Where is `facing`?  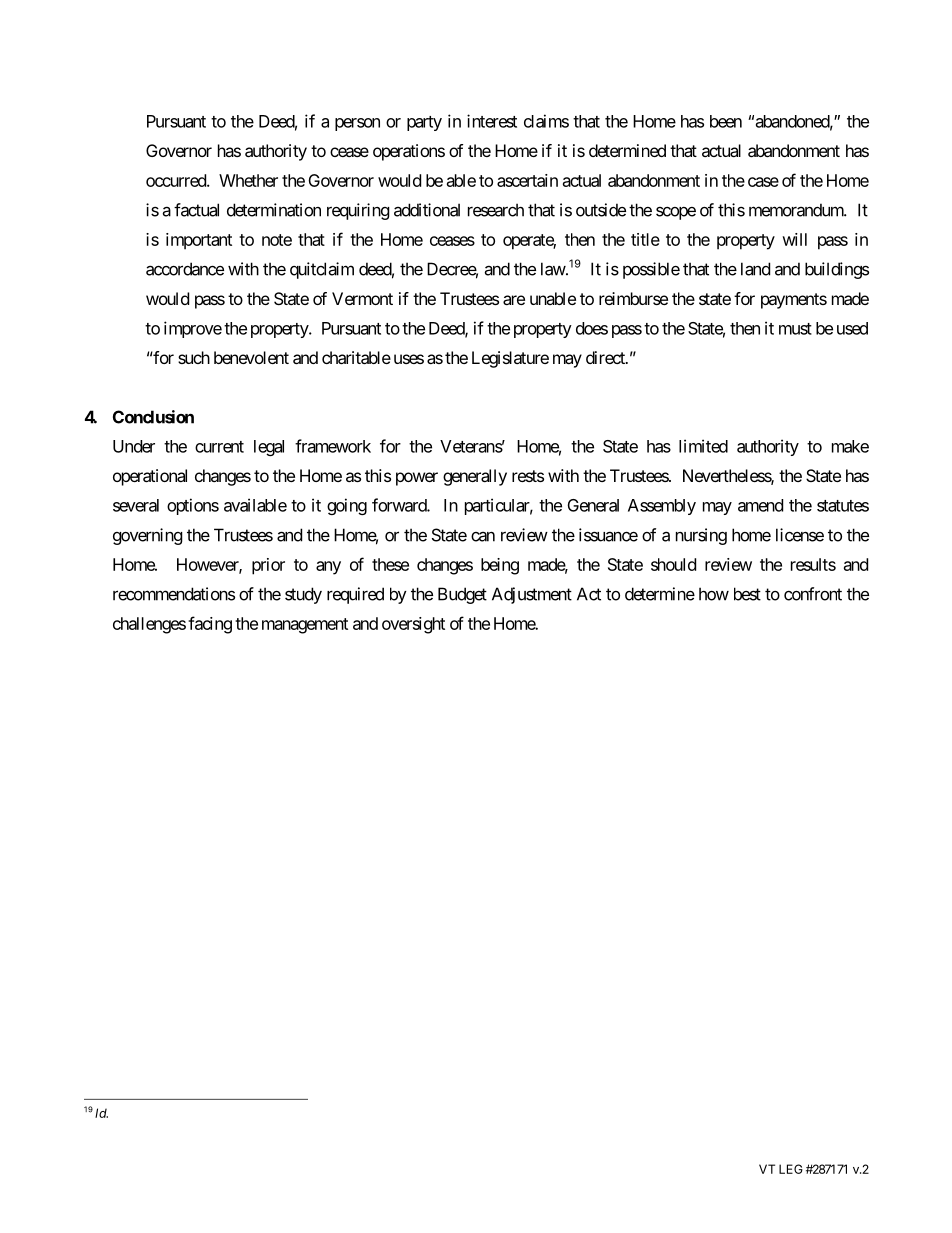 facing is located at coordinates (210, 625).
